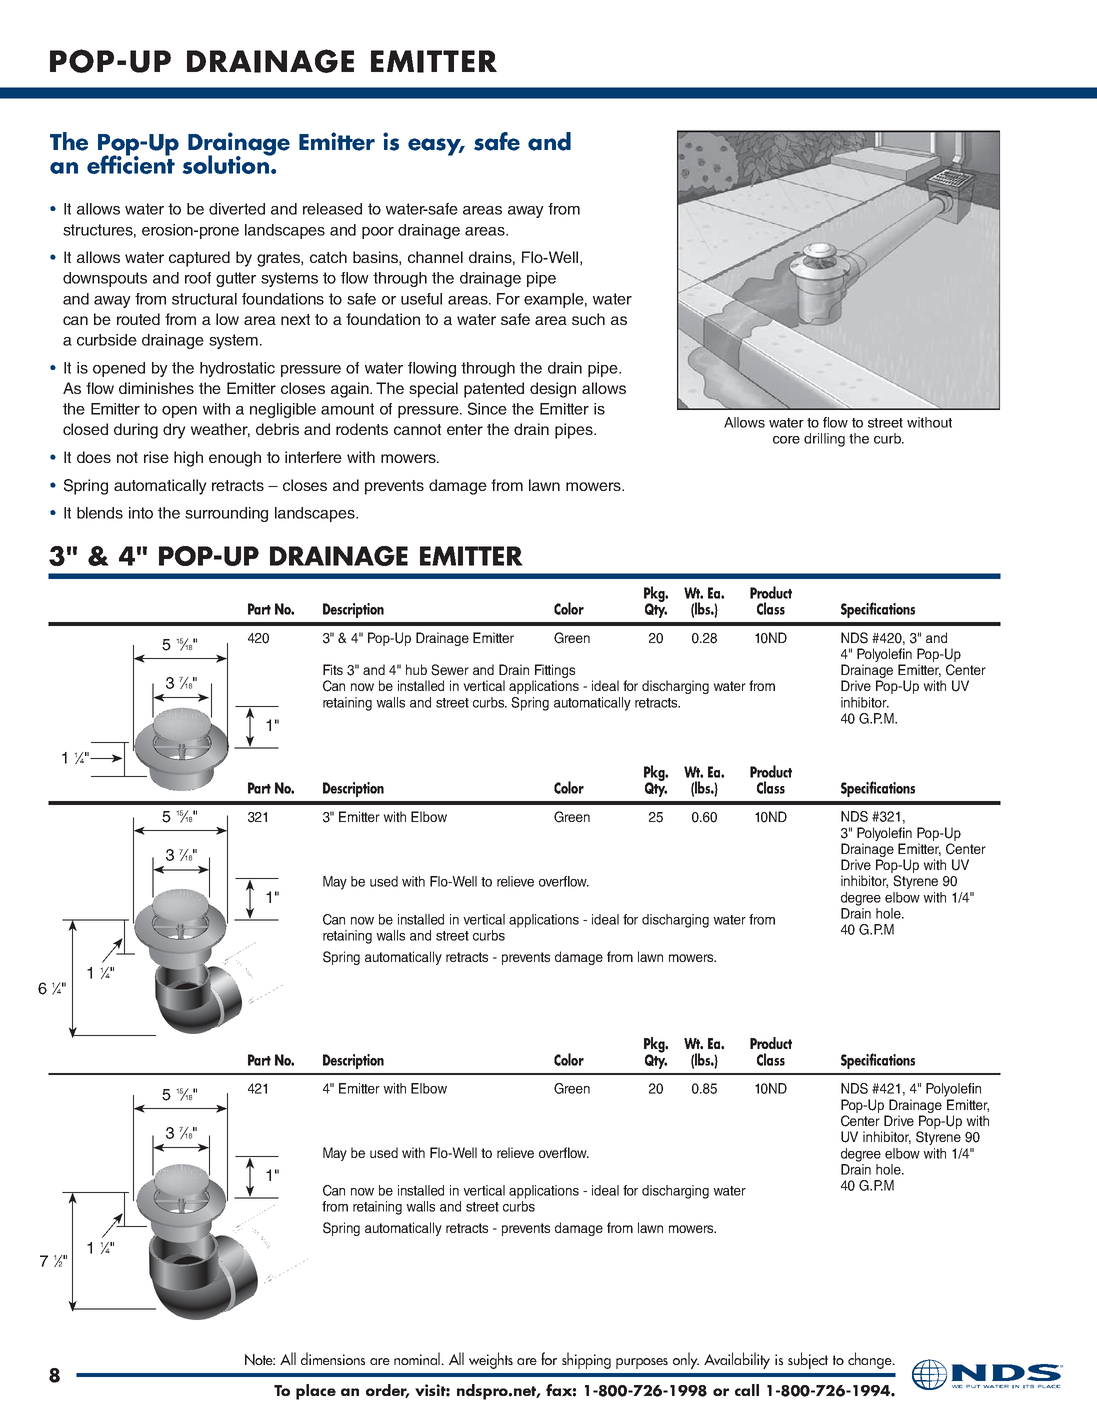 The height and width of the screenshot is (1420, 1097). What do you see at coordinates (554, 672) in the screenshot?
I see `Fittings` at bounding box center [554, 672].
